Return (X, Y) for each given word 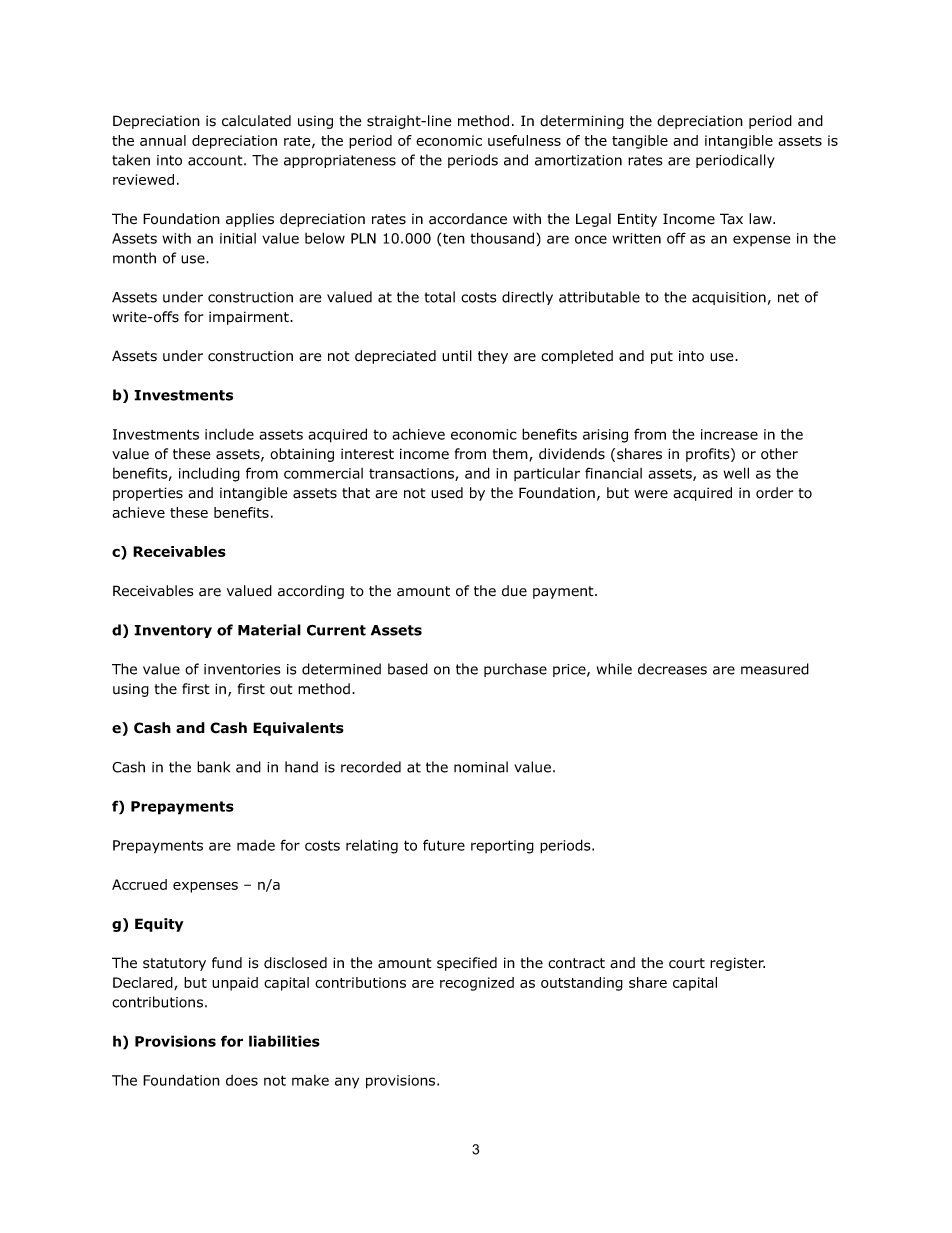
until (457, 356)
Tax (731, 219)
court (687, 963)
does (242, 1080)
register (737, 964)
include (229, 434)
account (216, 160)
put (662, 357)
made (256, 845)
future (444, 845)
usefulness (524, 140)
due (514, 591)
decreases (672, 669)
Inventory (173, 631)
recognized (477, 984)
